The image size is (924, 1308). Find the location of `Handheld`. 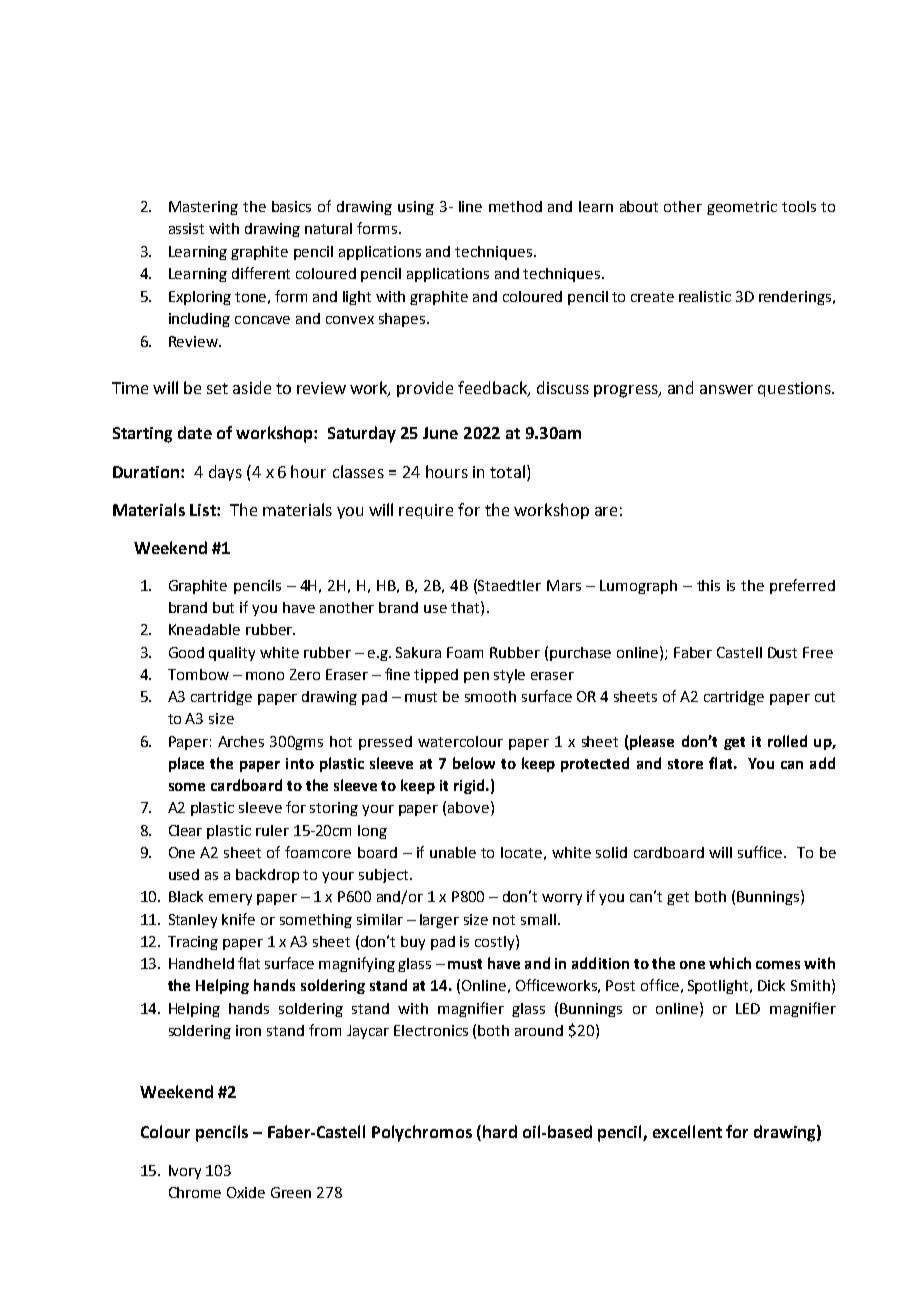

Handheld is located at coordinates (201, 963).
